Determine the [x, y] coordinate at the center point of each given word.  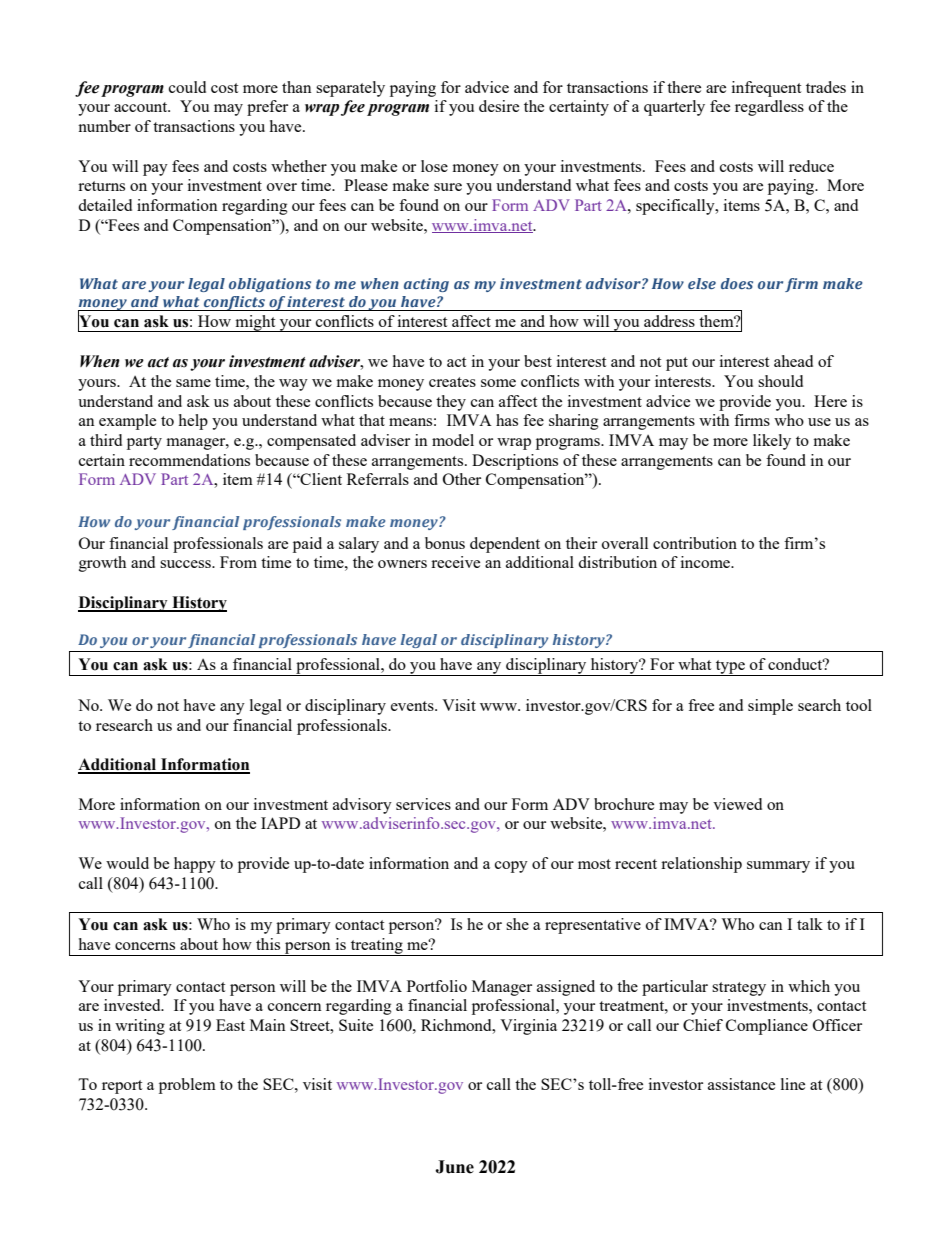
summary [778, 867]
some [498, 383]
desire [499, 106]
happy [195, 865]
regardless [769, 108]
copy [511, 867]
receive [455, 562]
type [730, 668]
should [780, 381]
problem [187, 1086]
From [238, 562]
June [454, 1167]
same [193, 383]
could [187, 87]
